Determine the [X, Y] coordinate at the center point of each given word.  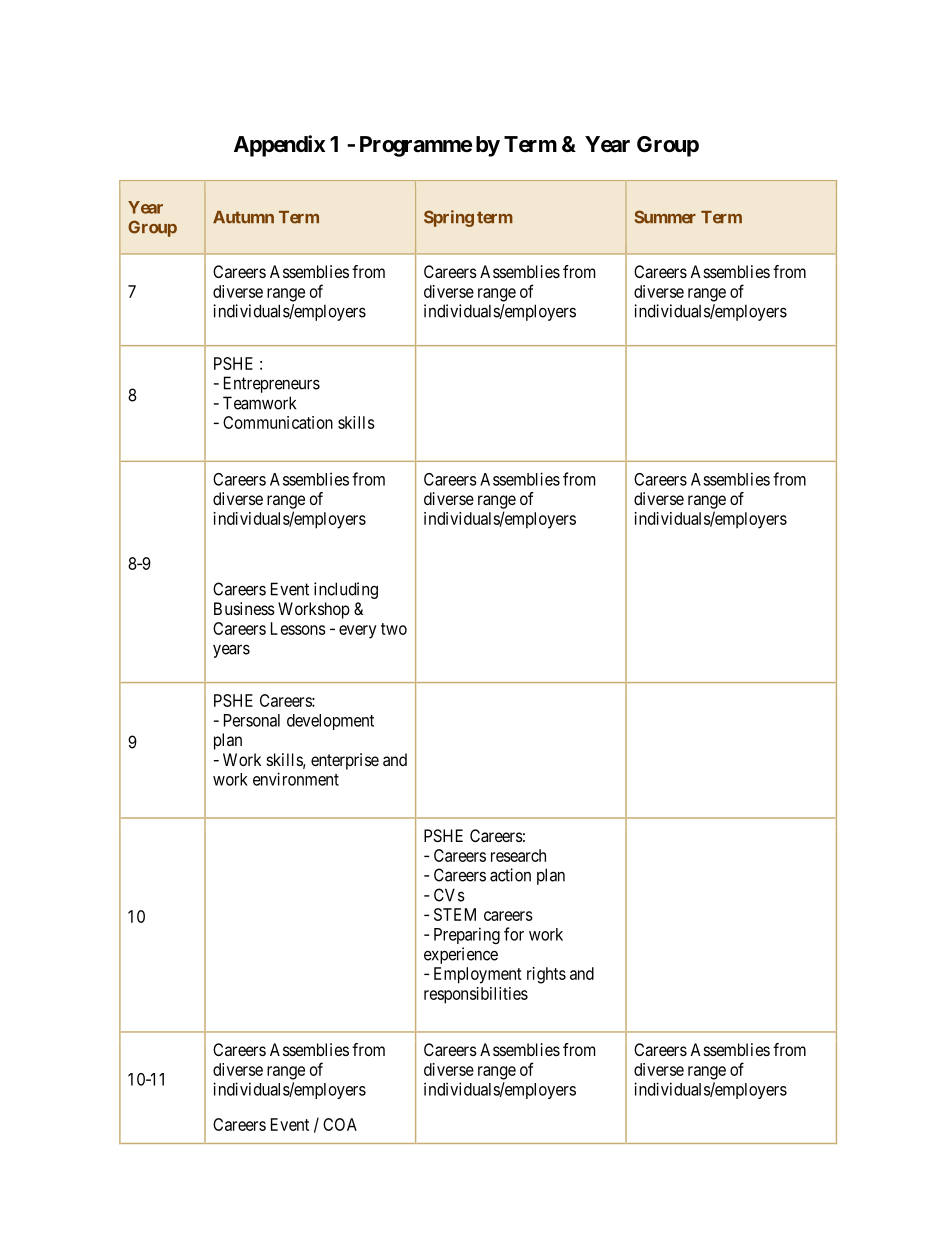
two [394, 629]
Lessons [298, 628]
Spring [449, 218]
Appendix [279, 146]
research [518, 855]
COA [340, 1124]
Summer [665, 217]
